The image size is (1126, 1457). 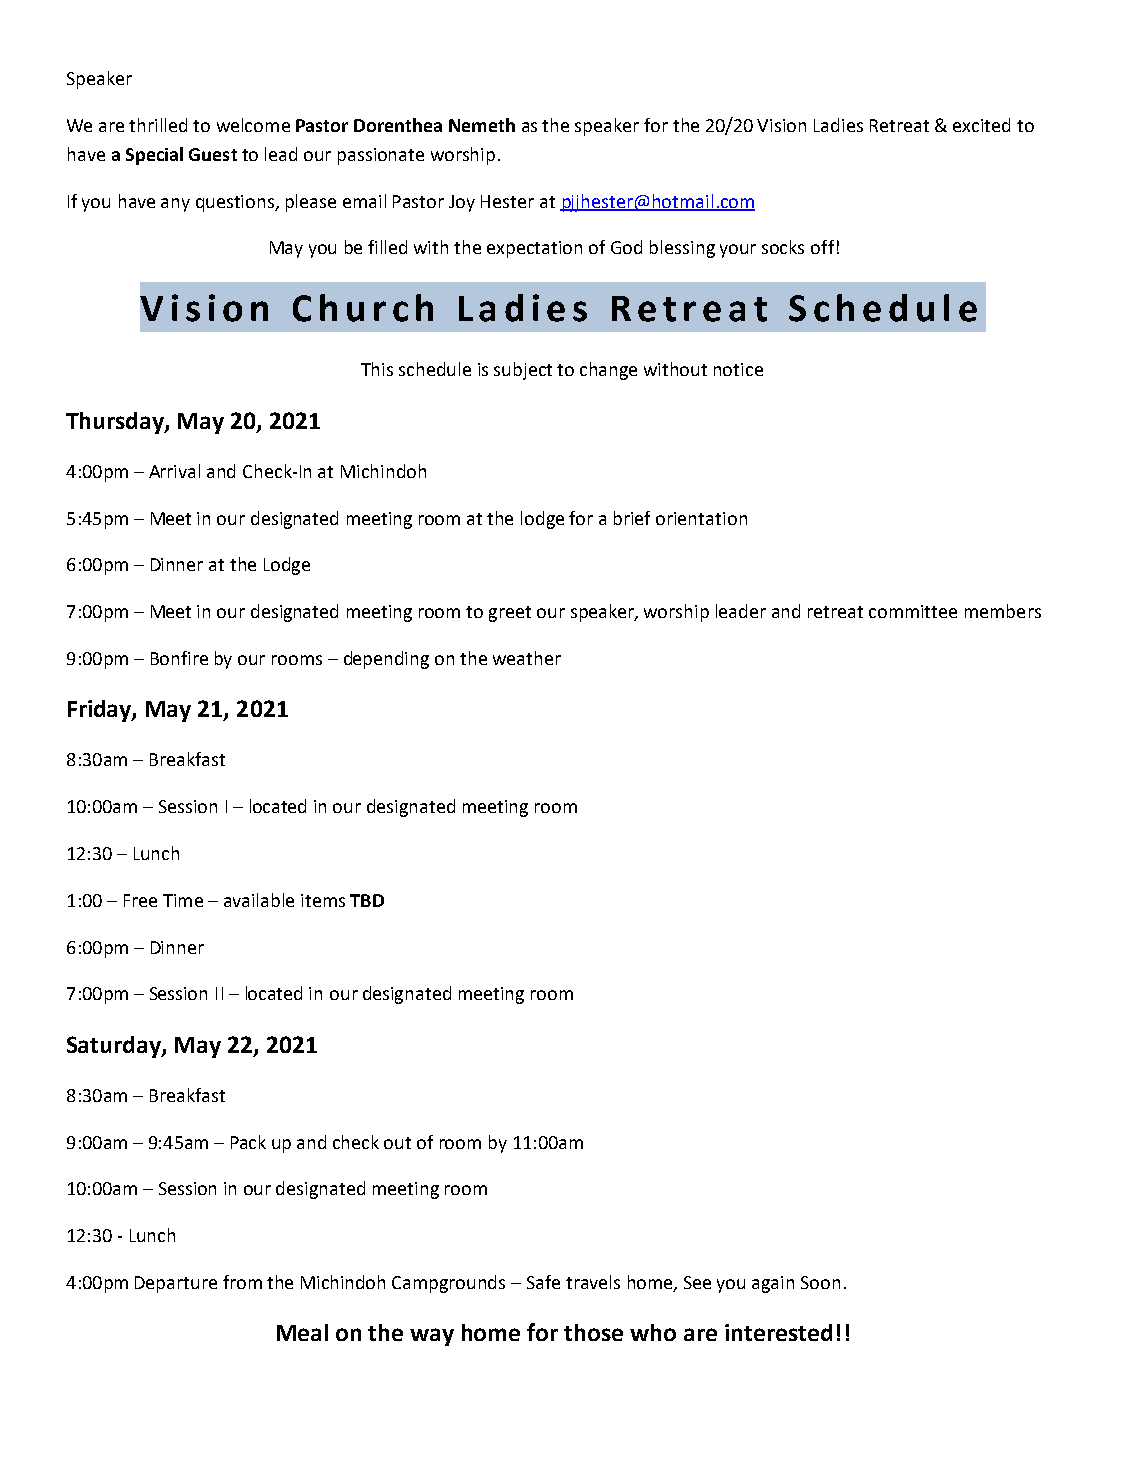 What do you see at coordinates (1003, 611) in the page?
I see `members` at bounding box center [1003, 611].
